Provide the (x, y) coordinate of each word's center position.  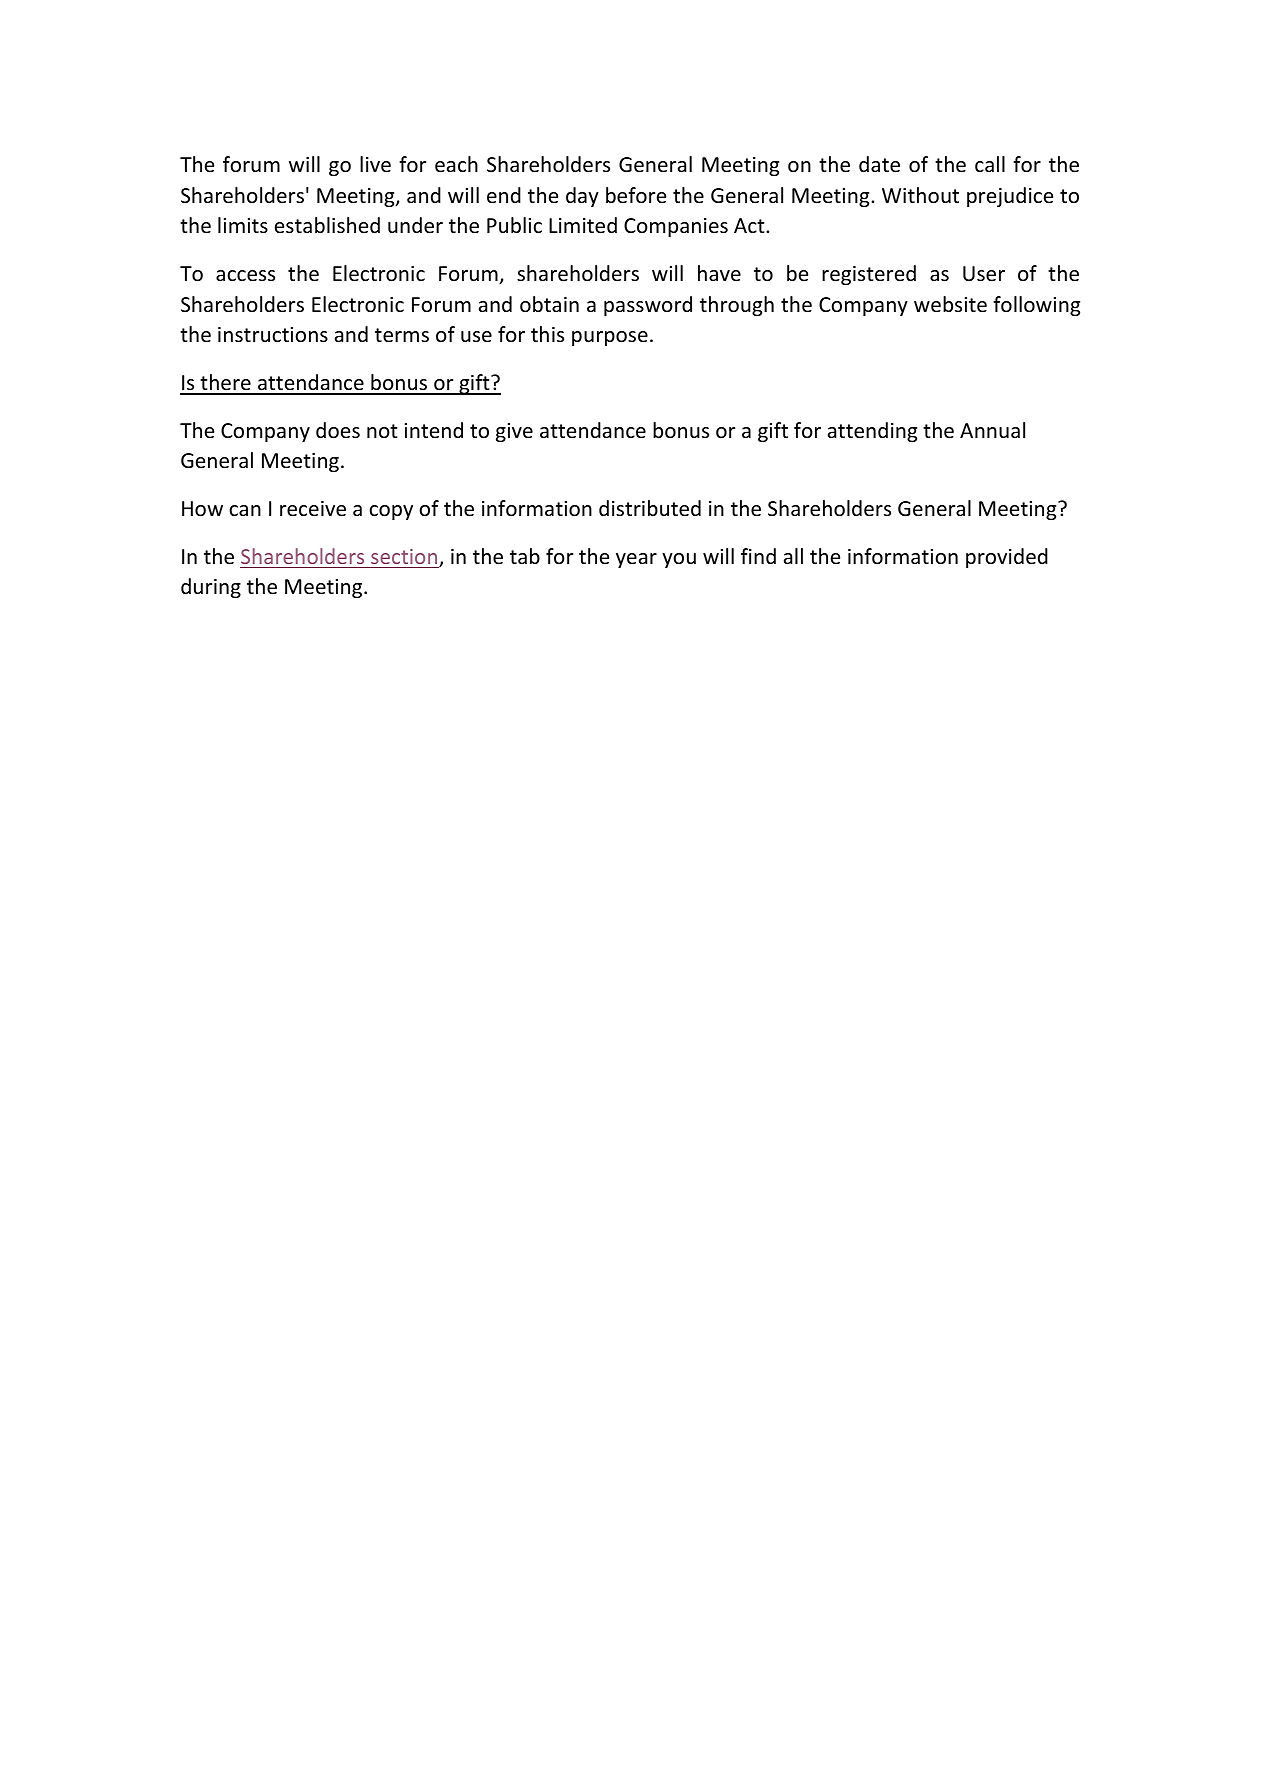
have (719, 273)
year (636, 560)
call (990, 164)
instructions (273, 335)
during (211, 588)
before (636, 195)
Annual (992, 430)
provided (1007, 558)
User (984, 274)
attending (872, 432)
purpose (610, 338)
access (245, 276)
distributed (650, 508)
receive (313, 509)
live (375, 164)
